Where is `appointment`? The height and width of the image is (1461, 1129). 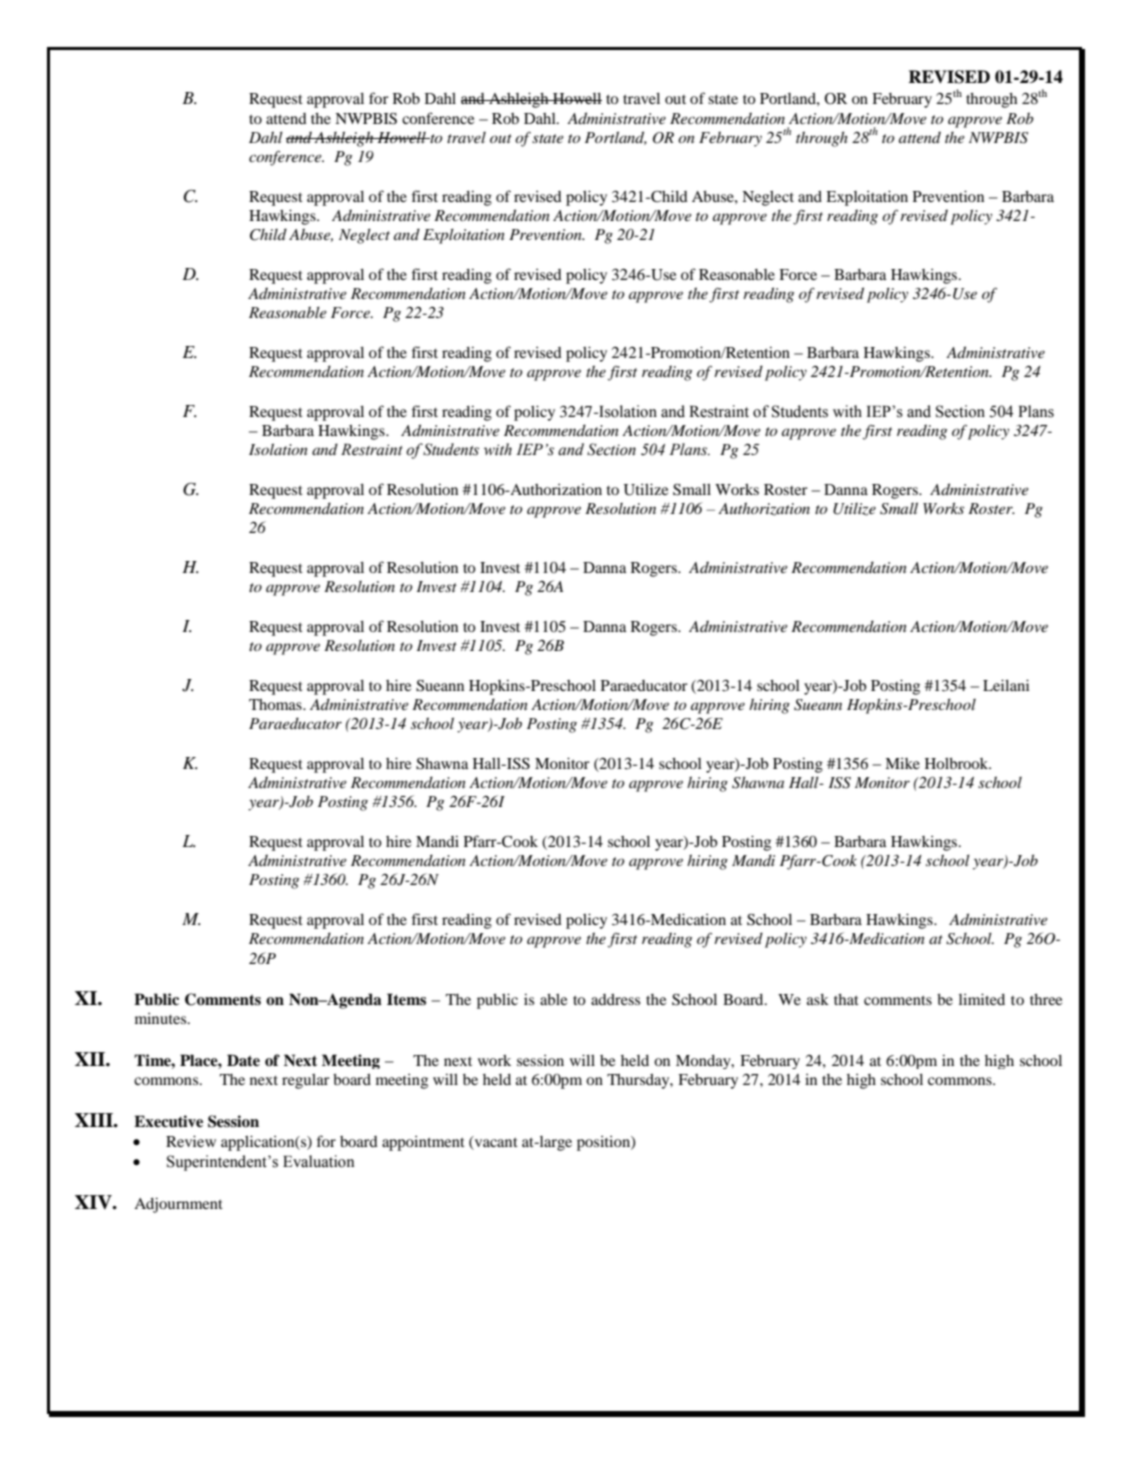
appointment is located at coordinates (423, 1143).
